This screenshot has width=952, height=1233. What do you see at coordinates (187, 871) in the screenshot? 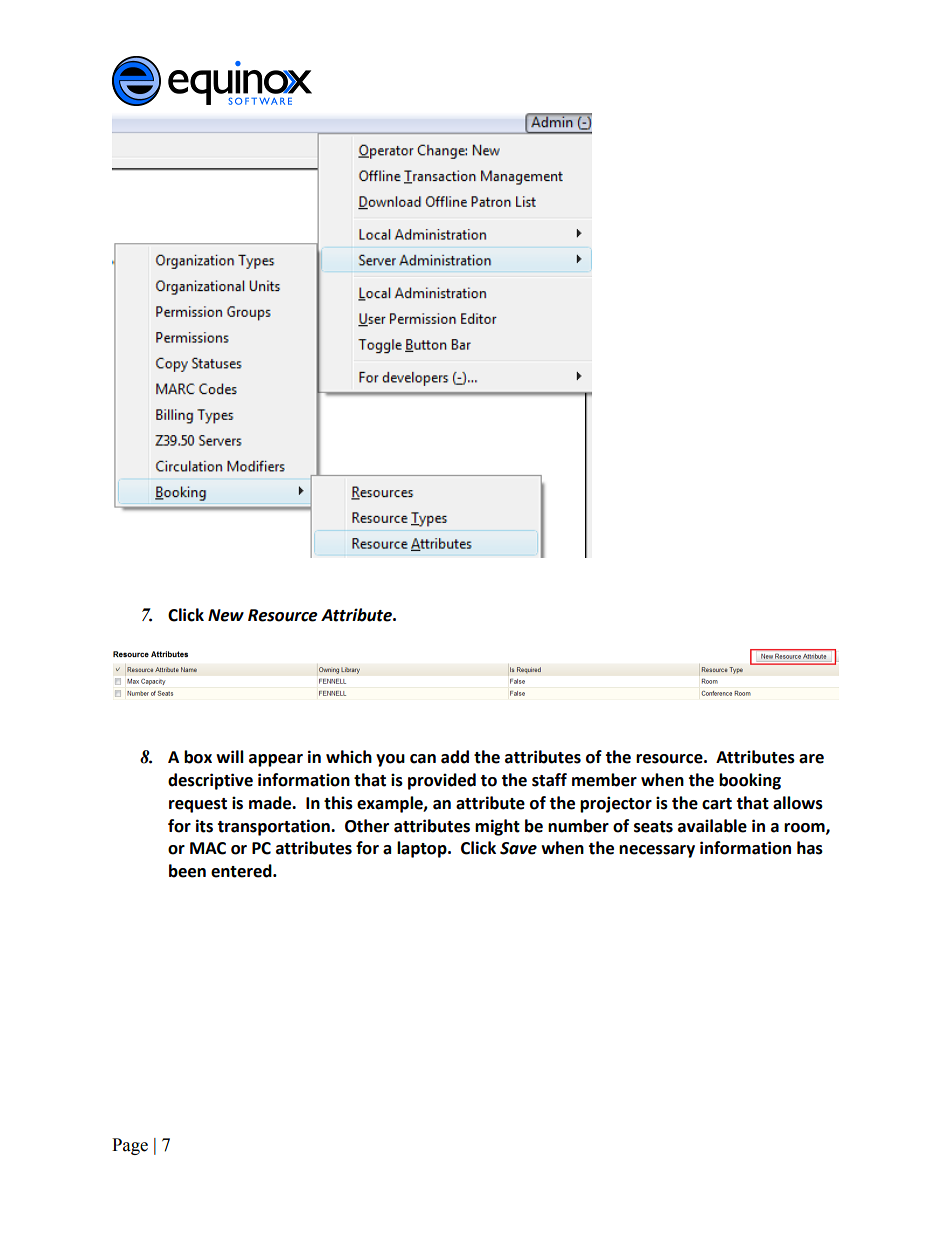
I see `been` at bounding box center [187, 871].
